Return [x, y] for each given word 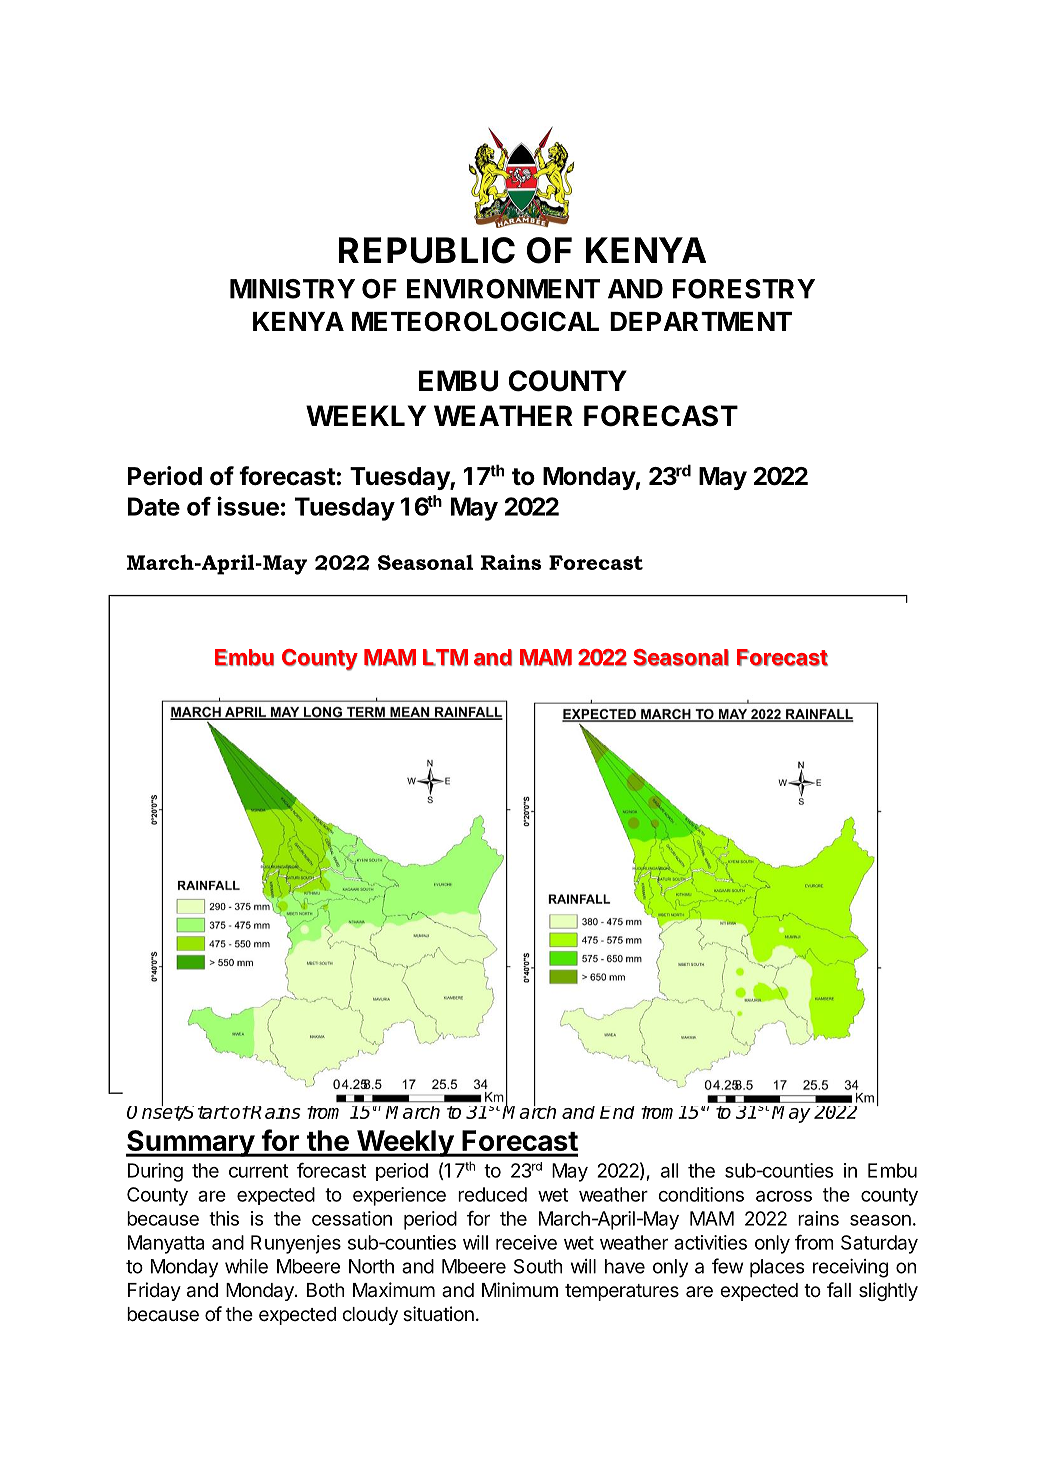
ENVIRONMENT [503, 289]
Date [154, 506]
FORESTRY [744, 289]
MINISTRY [292, 289]
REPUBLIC [427, 250]
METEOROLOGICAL [475, 321]
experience [399, 1196]
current [259, 1171]
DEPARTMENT [701, 321]
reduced [492, 1194]
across [784, 1196]
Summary [191, 1143]
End [617, 1112]
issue [248, 506]
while [246, 1266]
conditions [701, 1194]
